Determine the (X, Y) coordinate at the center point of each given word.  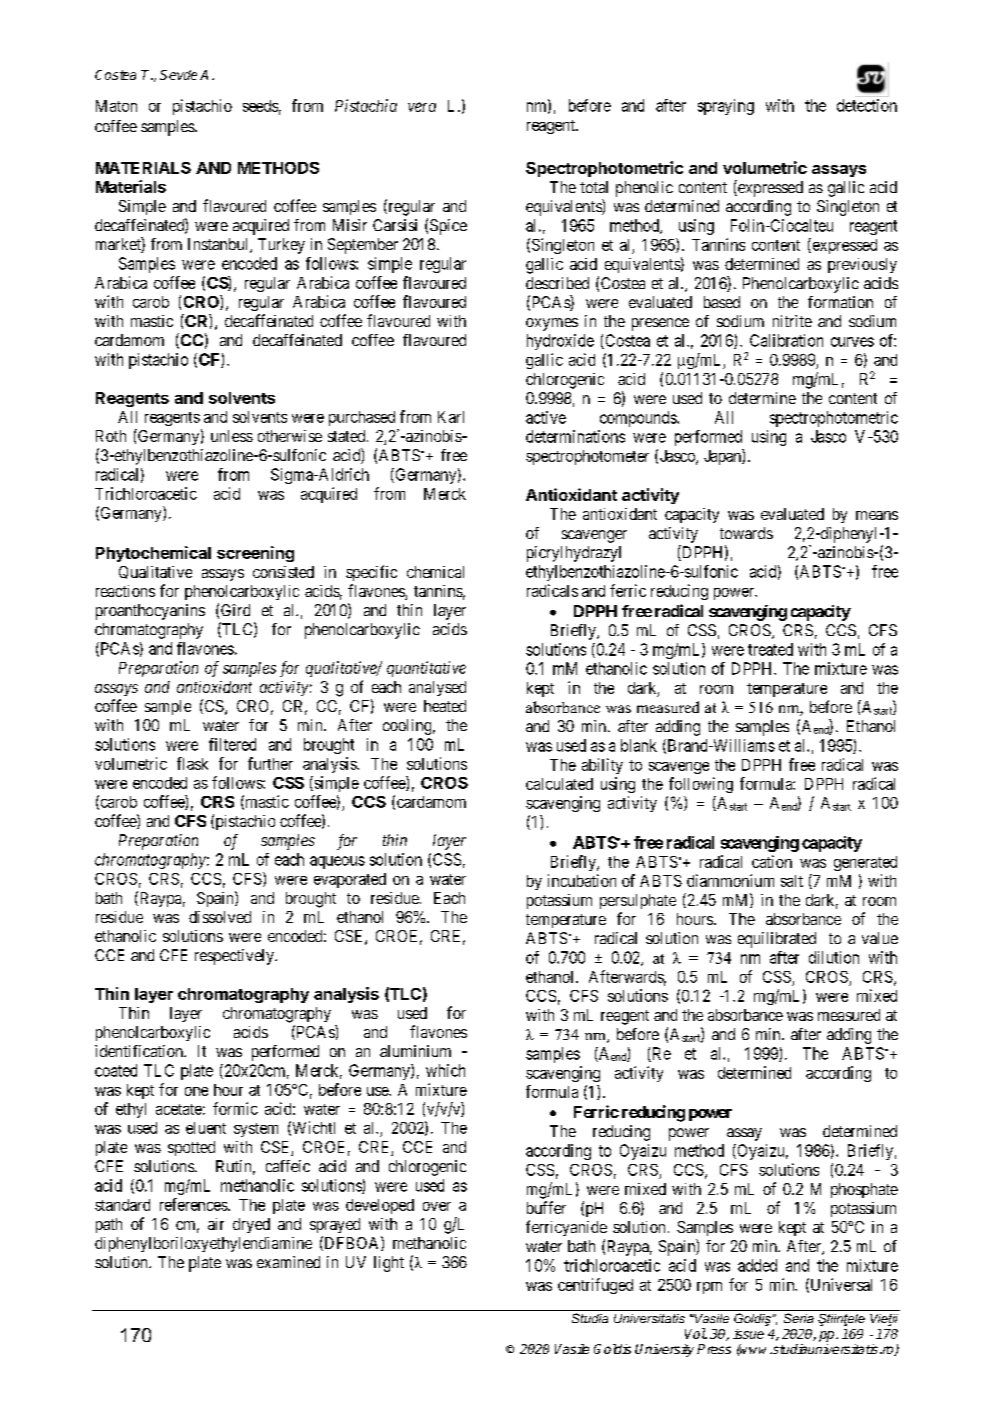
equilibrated (777, 940)
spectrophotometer (587, 457)
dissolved (220, 917)
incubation (582, 880)
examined (288, 1262)
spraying (726, 107)
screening (255, 554)
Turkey (281, 246)
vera (422, 107)
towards (746, 533)
